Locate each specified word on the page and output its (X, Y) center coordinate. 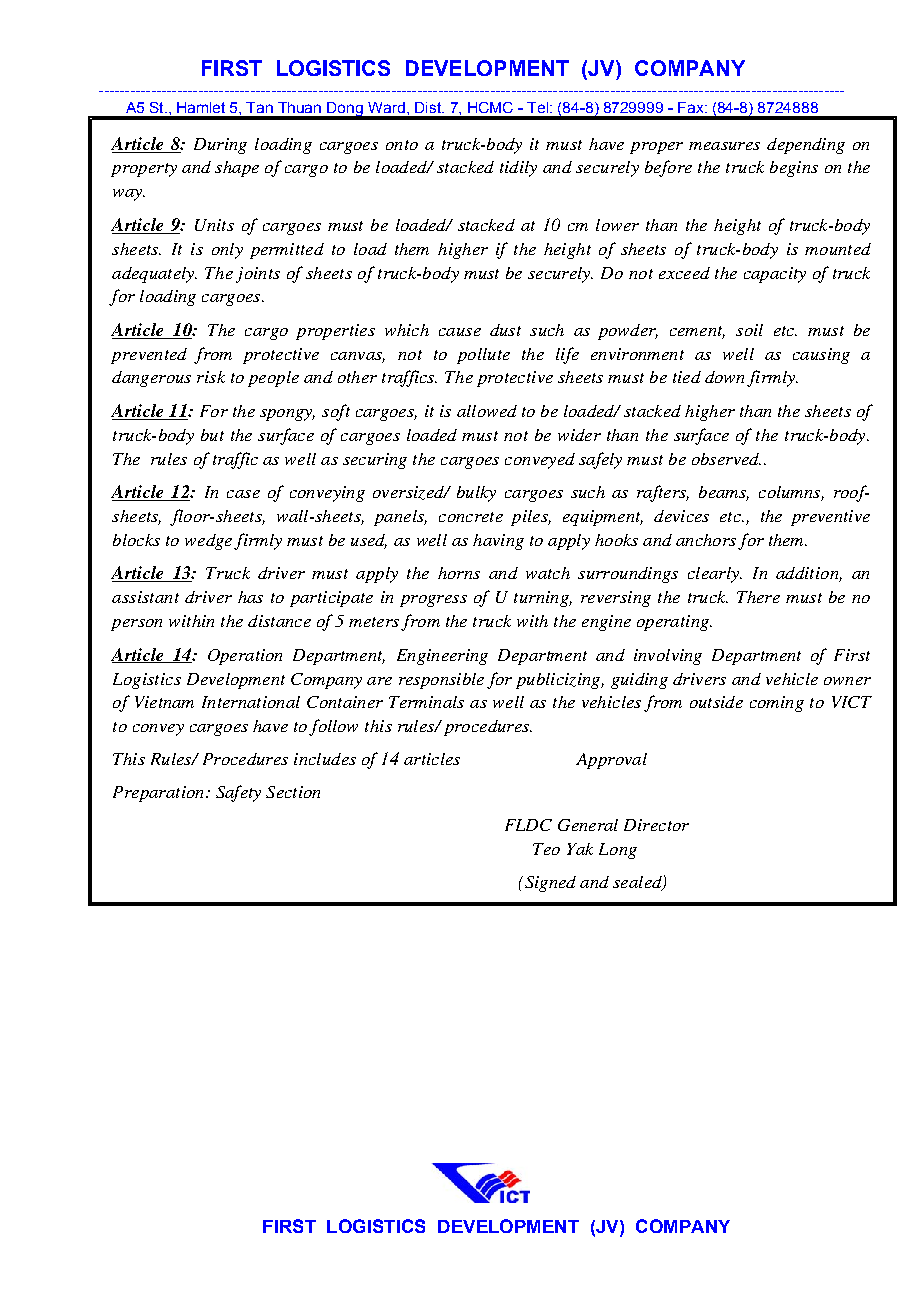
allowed (487, 411)
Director (656, 825)
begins (794, 169)
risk (211, 377)
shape (237, 169)
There (758, 597)
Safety (238, 793)
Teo (546, 849)
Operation (245, 657)
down (724, 377)
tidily (518, 169)
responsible (441, 681)
